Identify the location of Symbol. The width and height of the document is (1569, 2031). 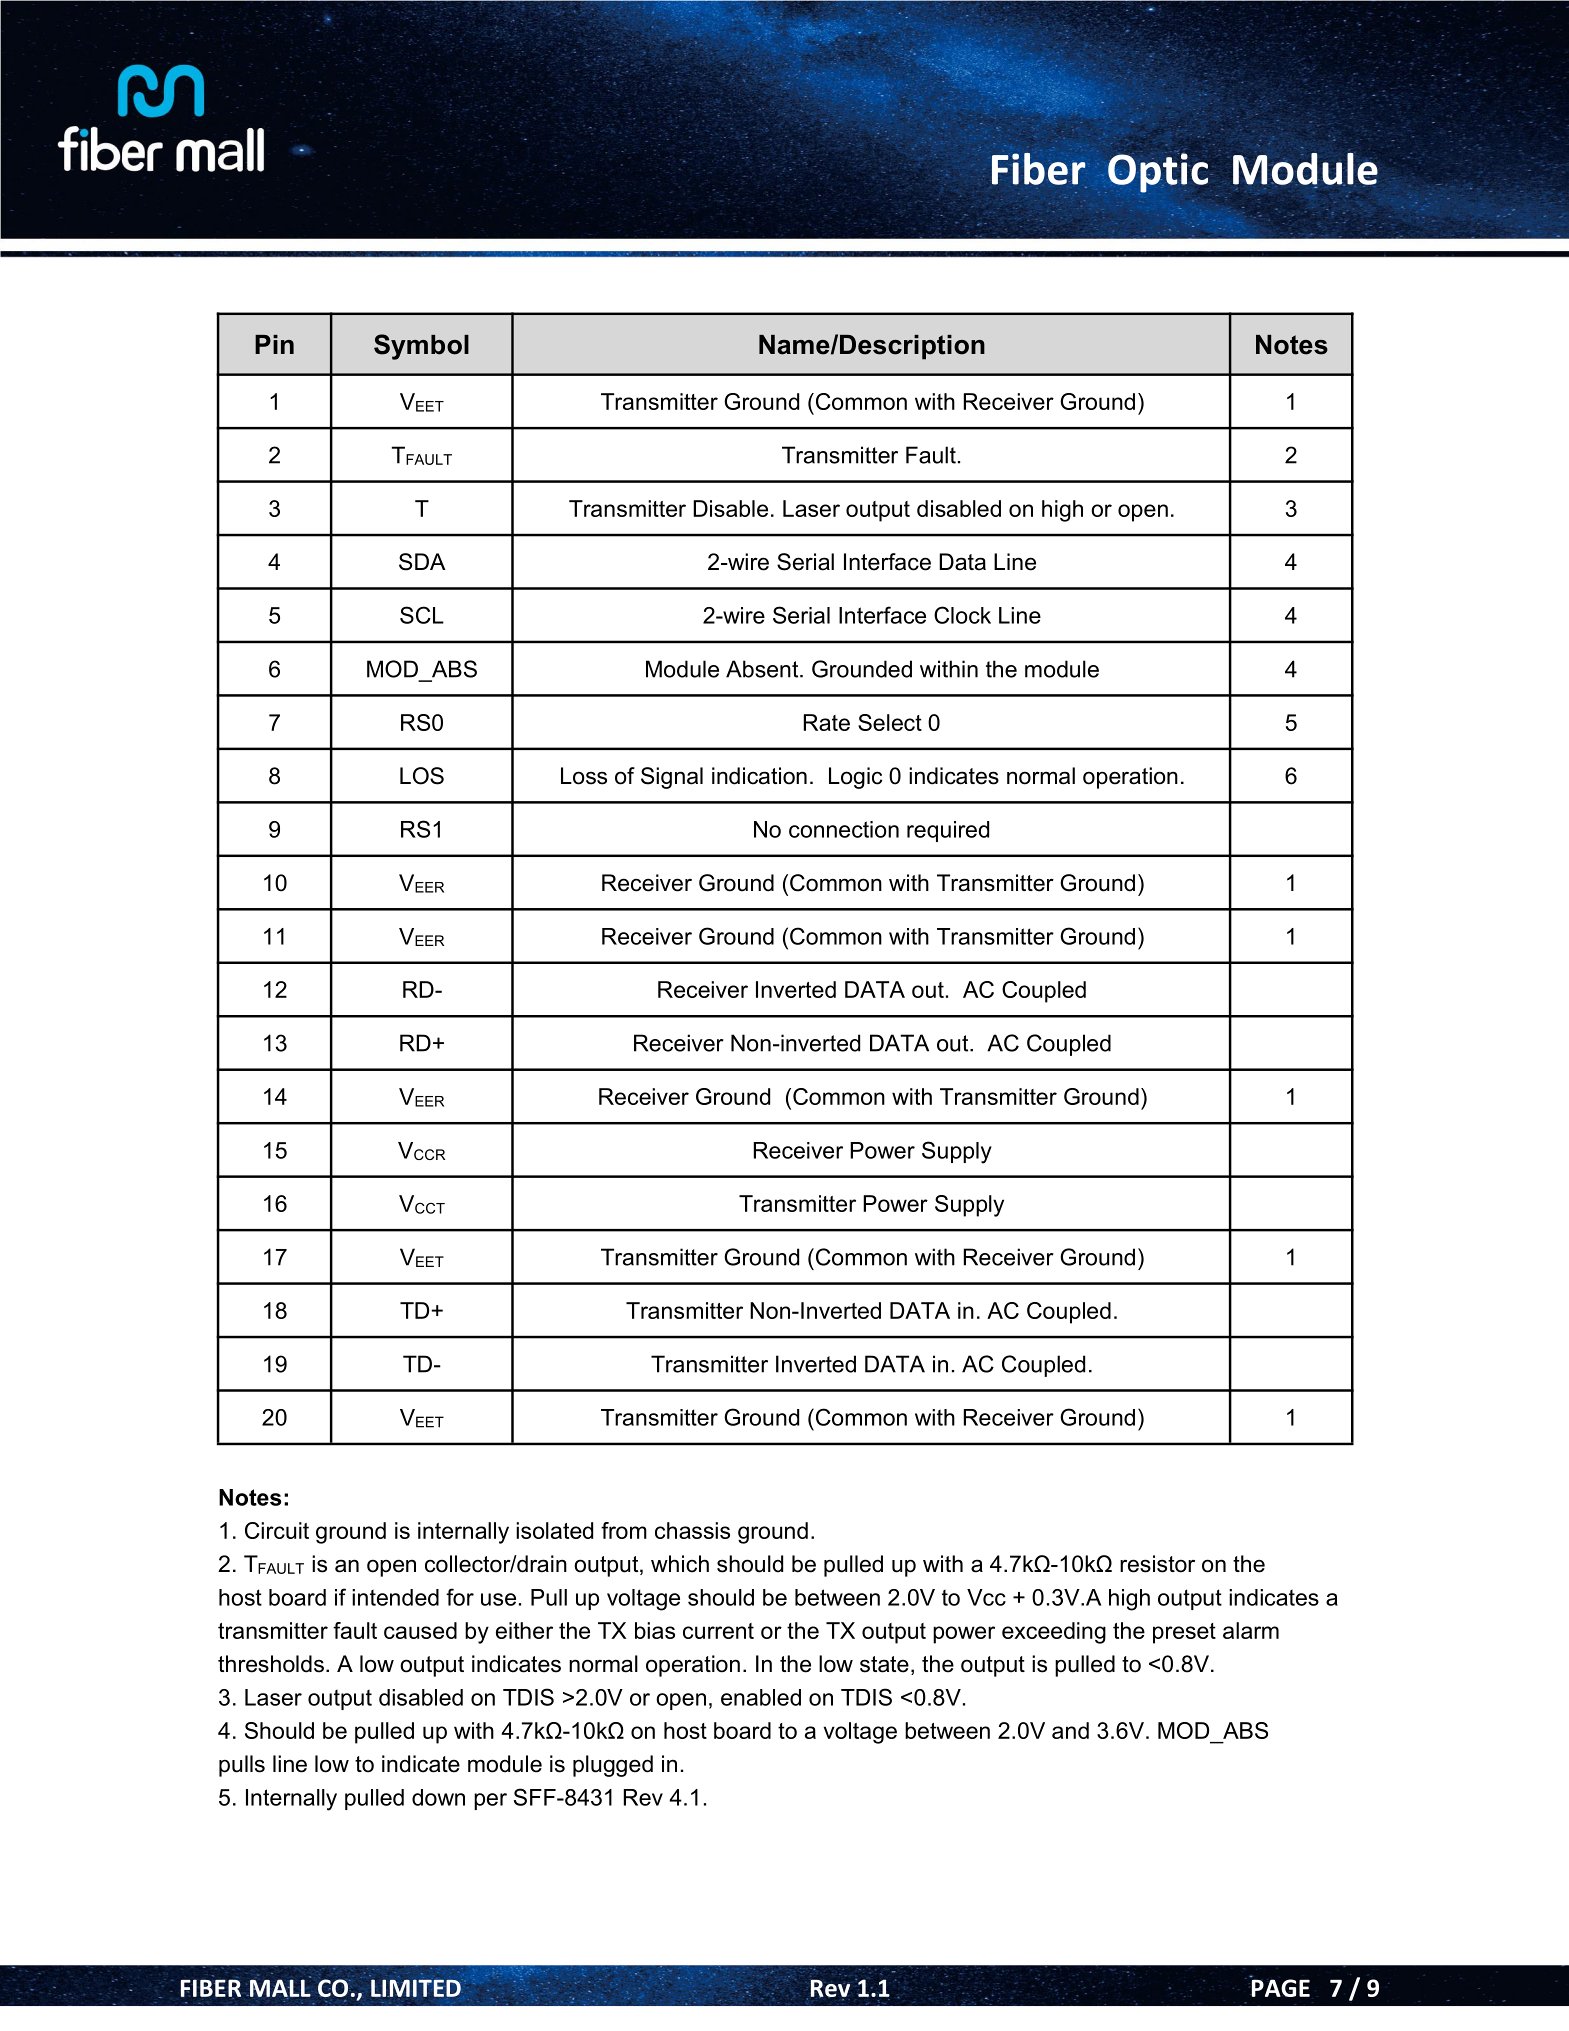
(421, 347).
